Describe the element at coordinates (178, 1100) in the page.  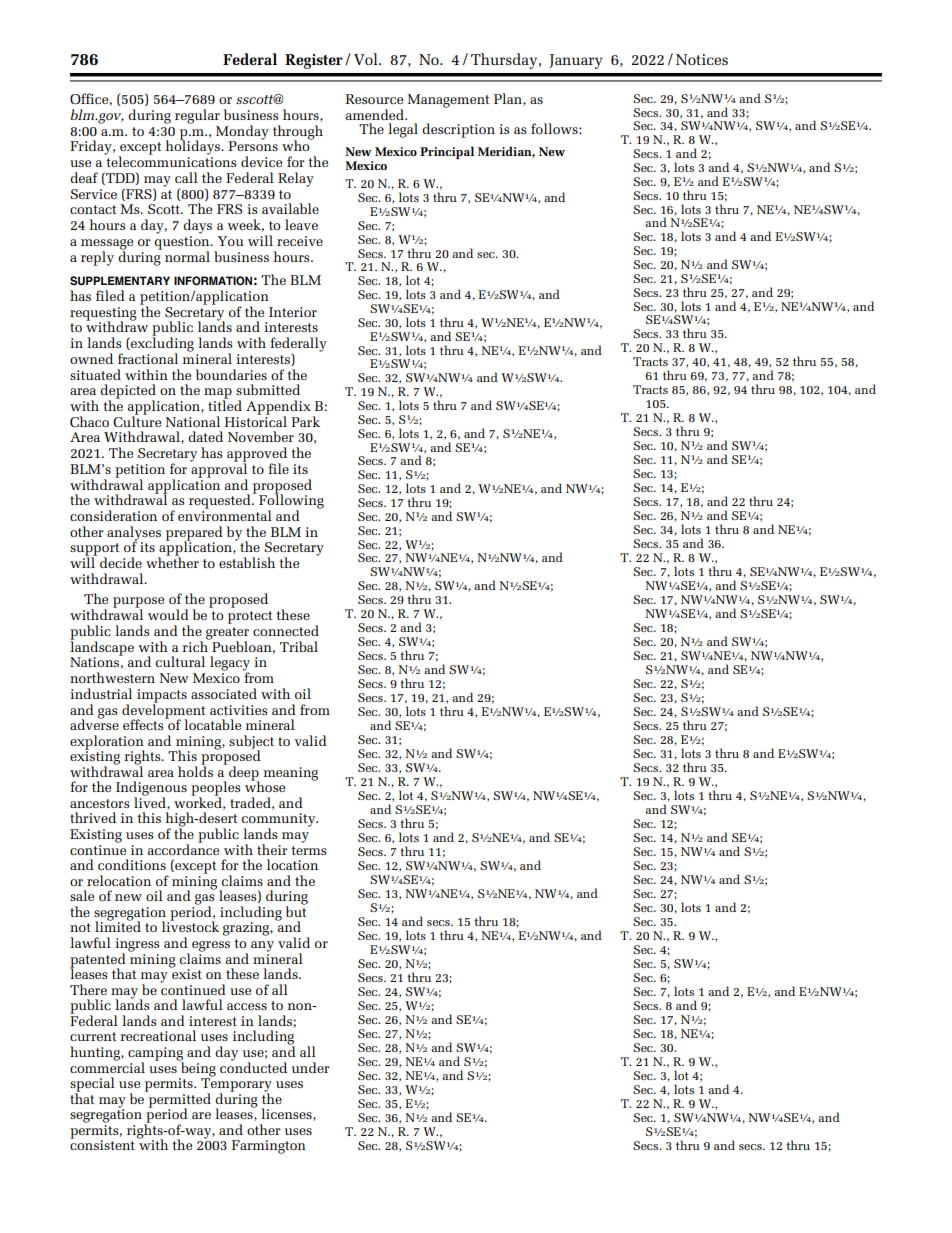
I see `permitted` at that location.
